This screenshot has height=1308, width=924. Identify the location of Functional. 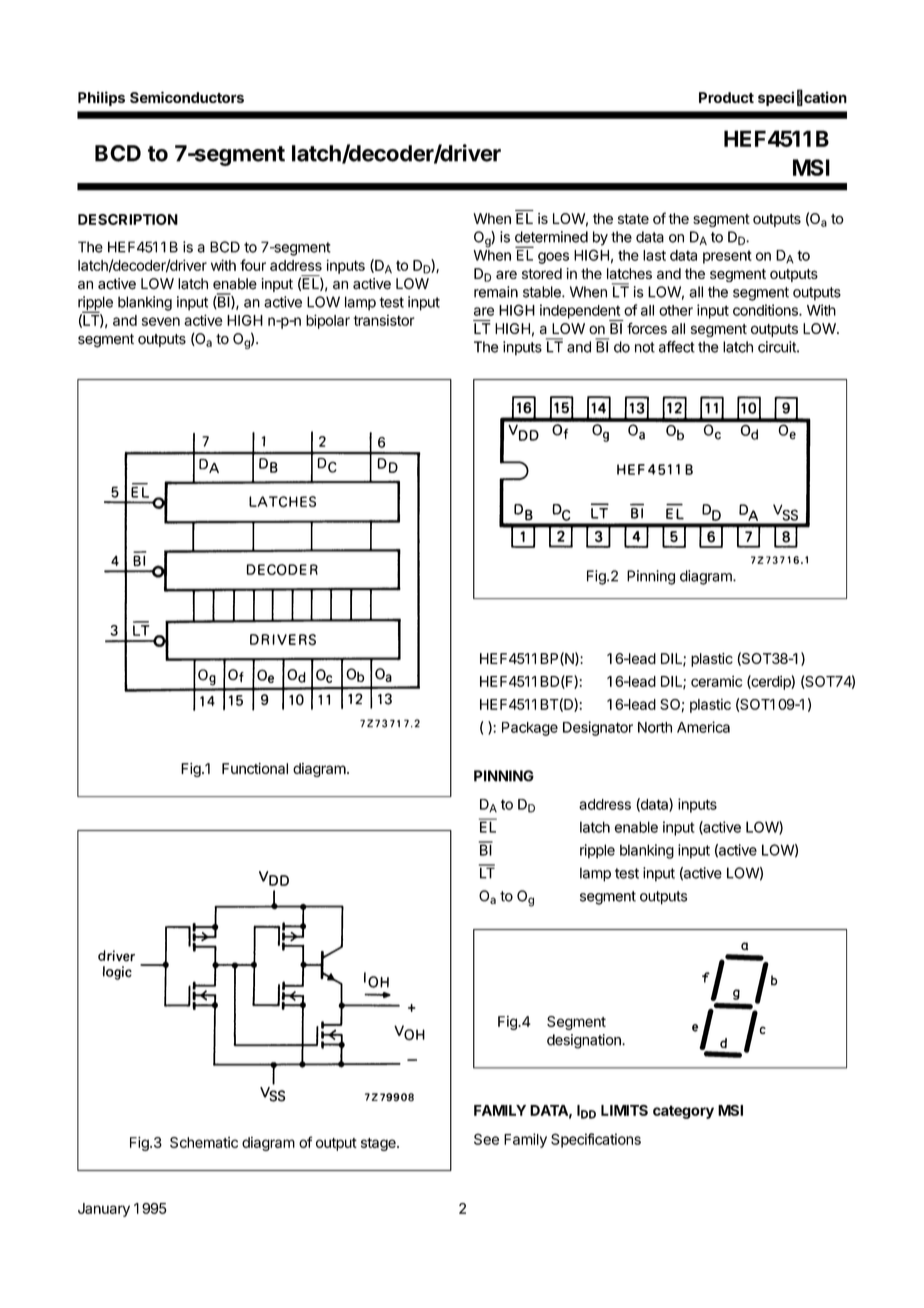
(255, 768).
